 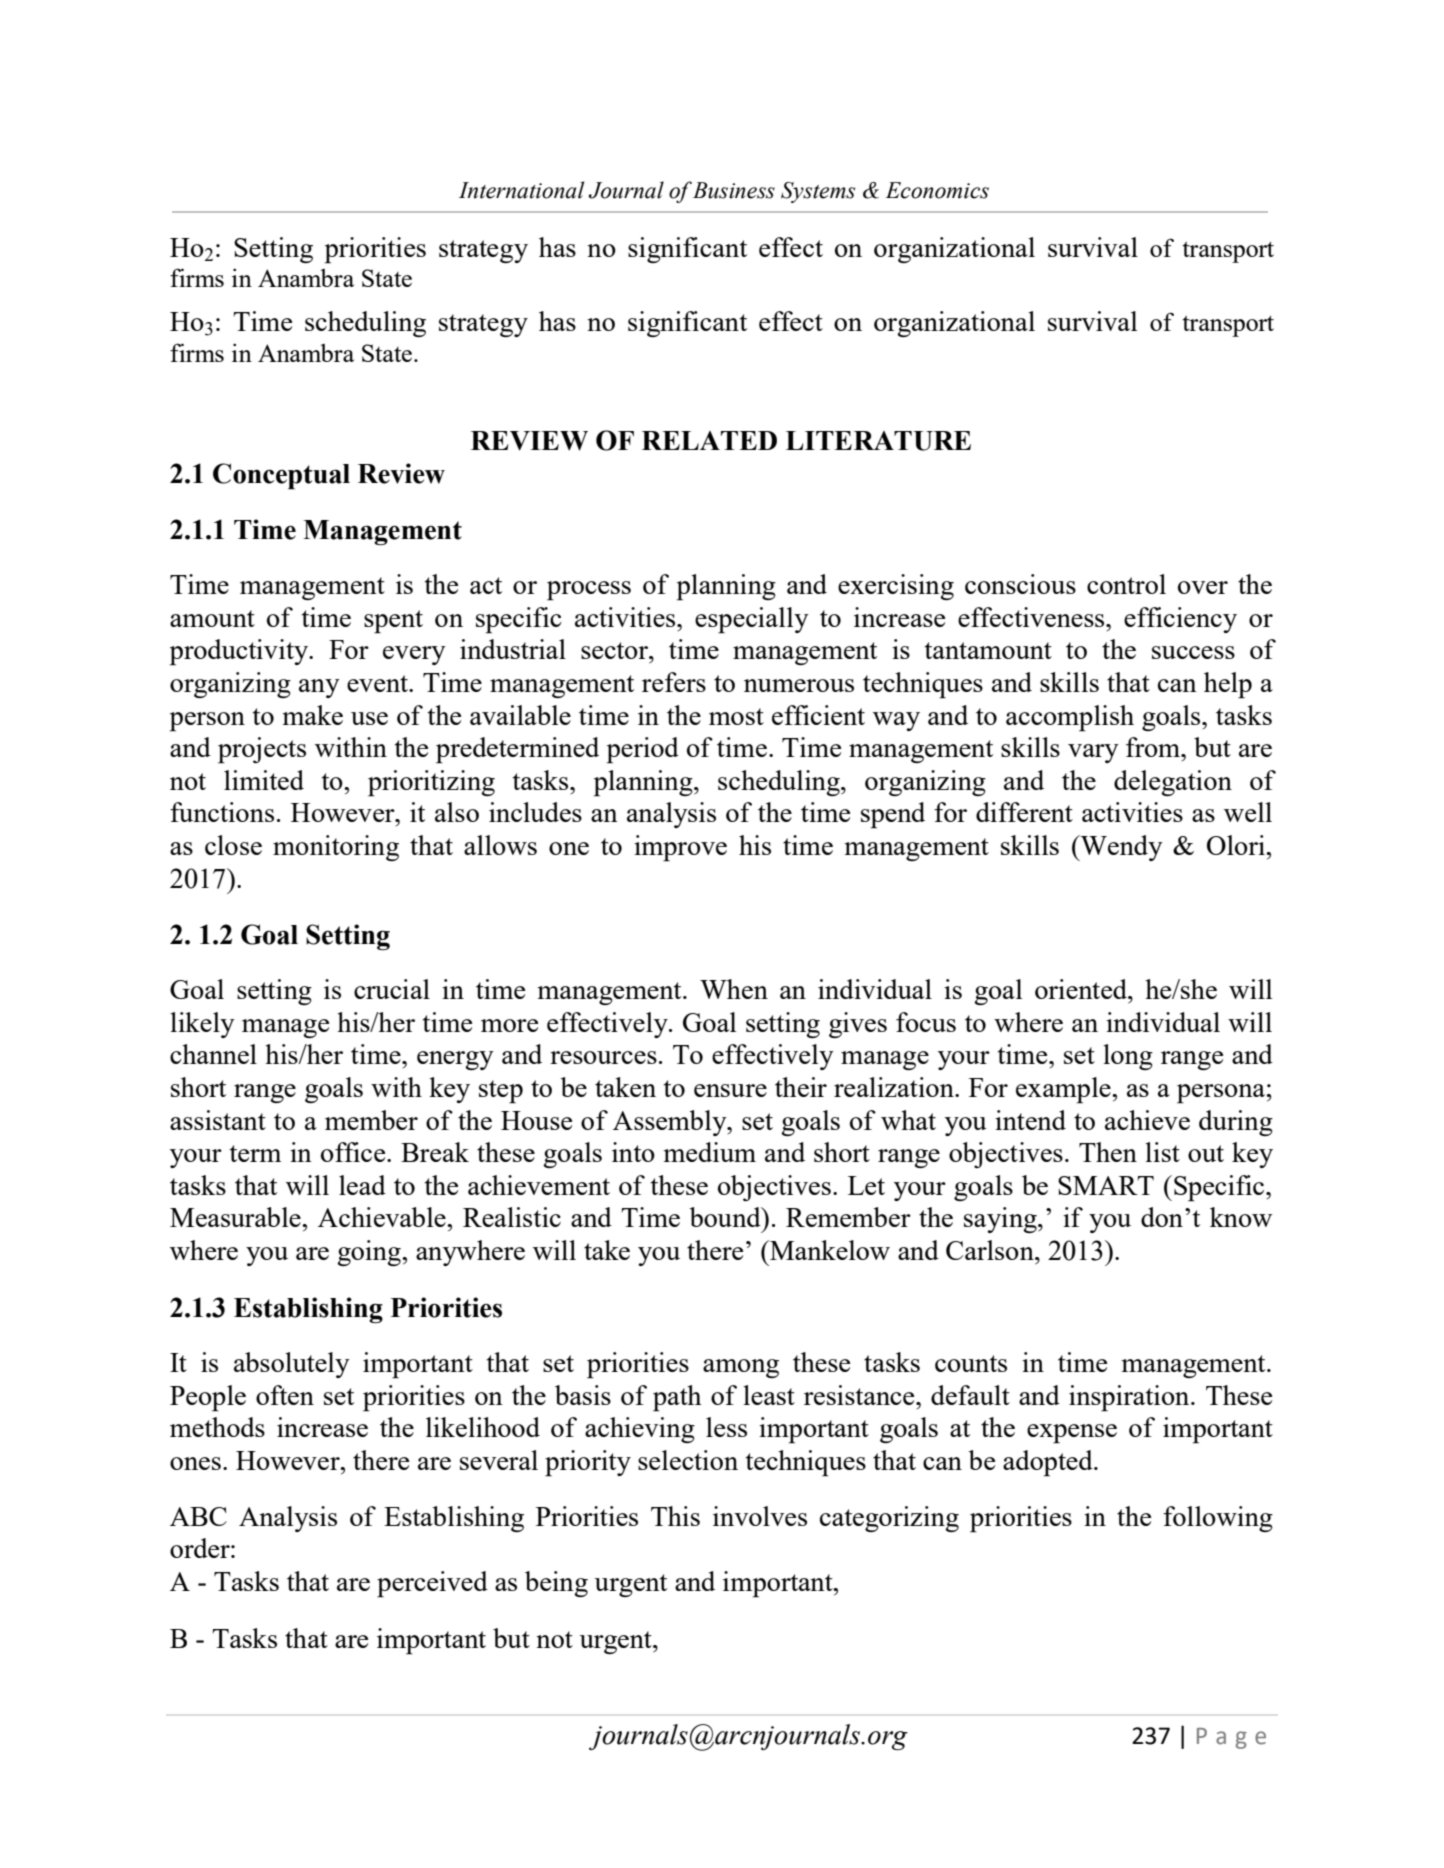 What do you see at coordinates (937, 190) in the screenshot?
I see `Economics` at bounding box center [937, 190].
